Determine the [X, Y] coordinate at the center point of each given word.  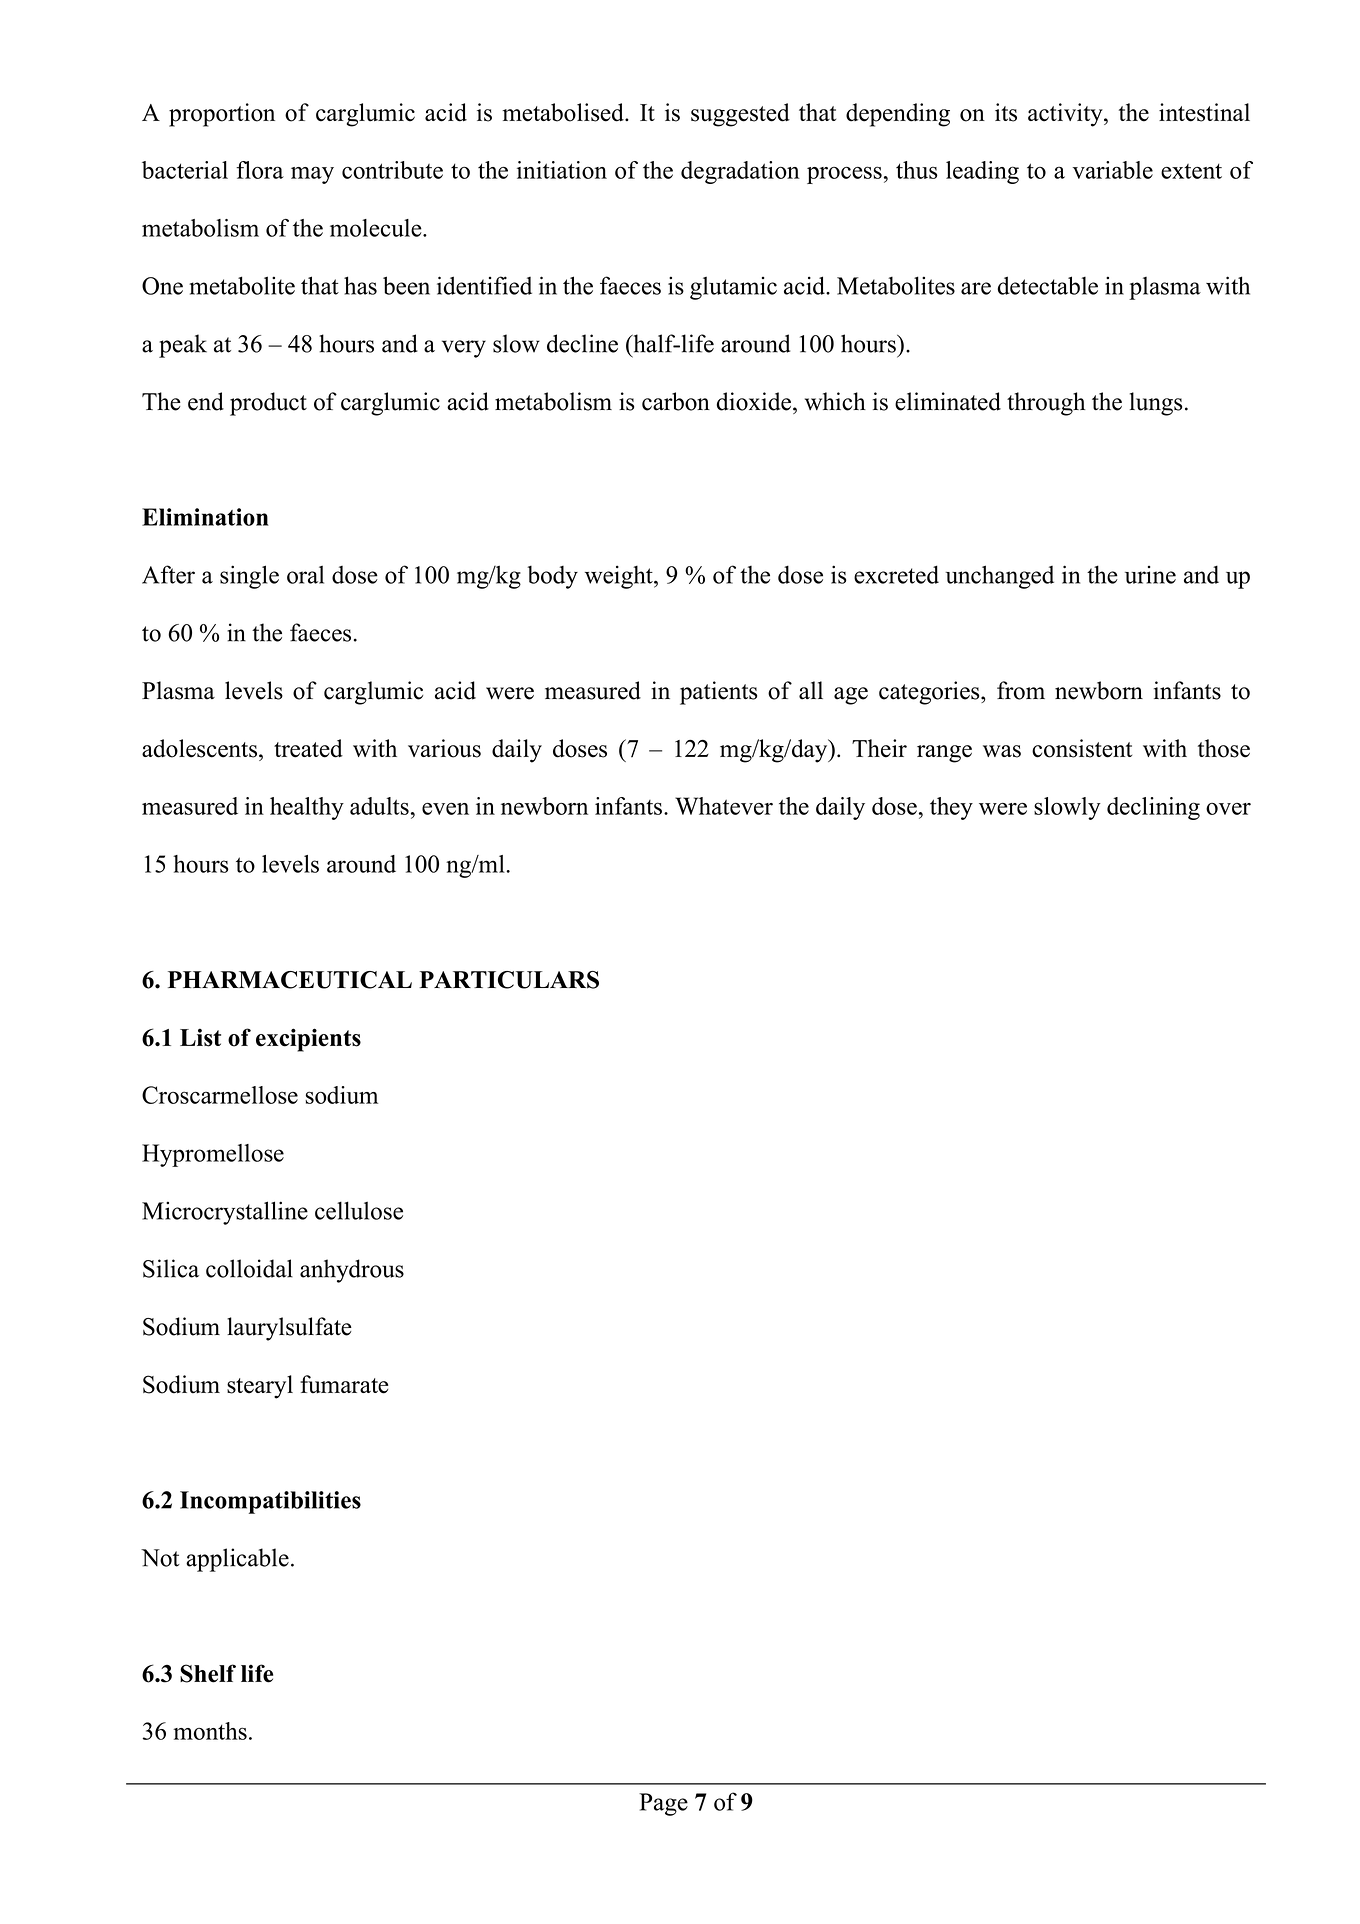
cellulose [359, 1210]
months [210, 1731]
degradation [740, 172]
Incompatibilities [270, 1502]
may [312, 175]
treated [308, 748]
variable [1113, 170]
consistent [1082, 748]
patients [718, 693]
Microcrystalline [225, 1213]
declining [1153, 808]
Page [663, 1804]
